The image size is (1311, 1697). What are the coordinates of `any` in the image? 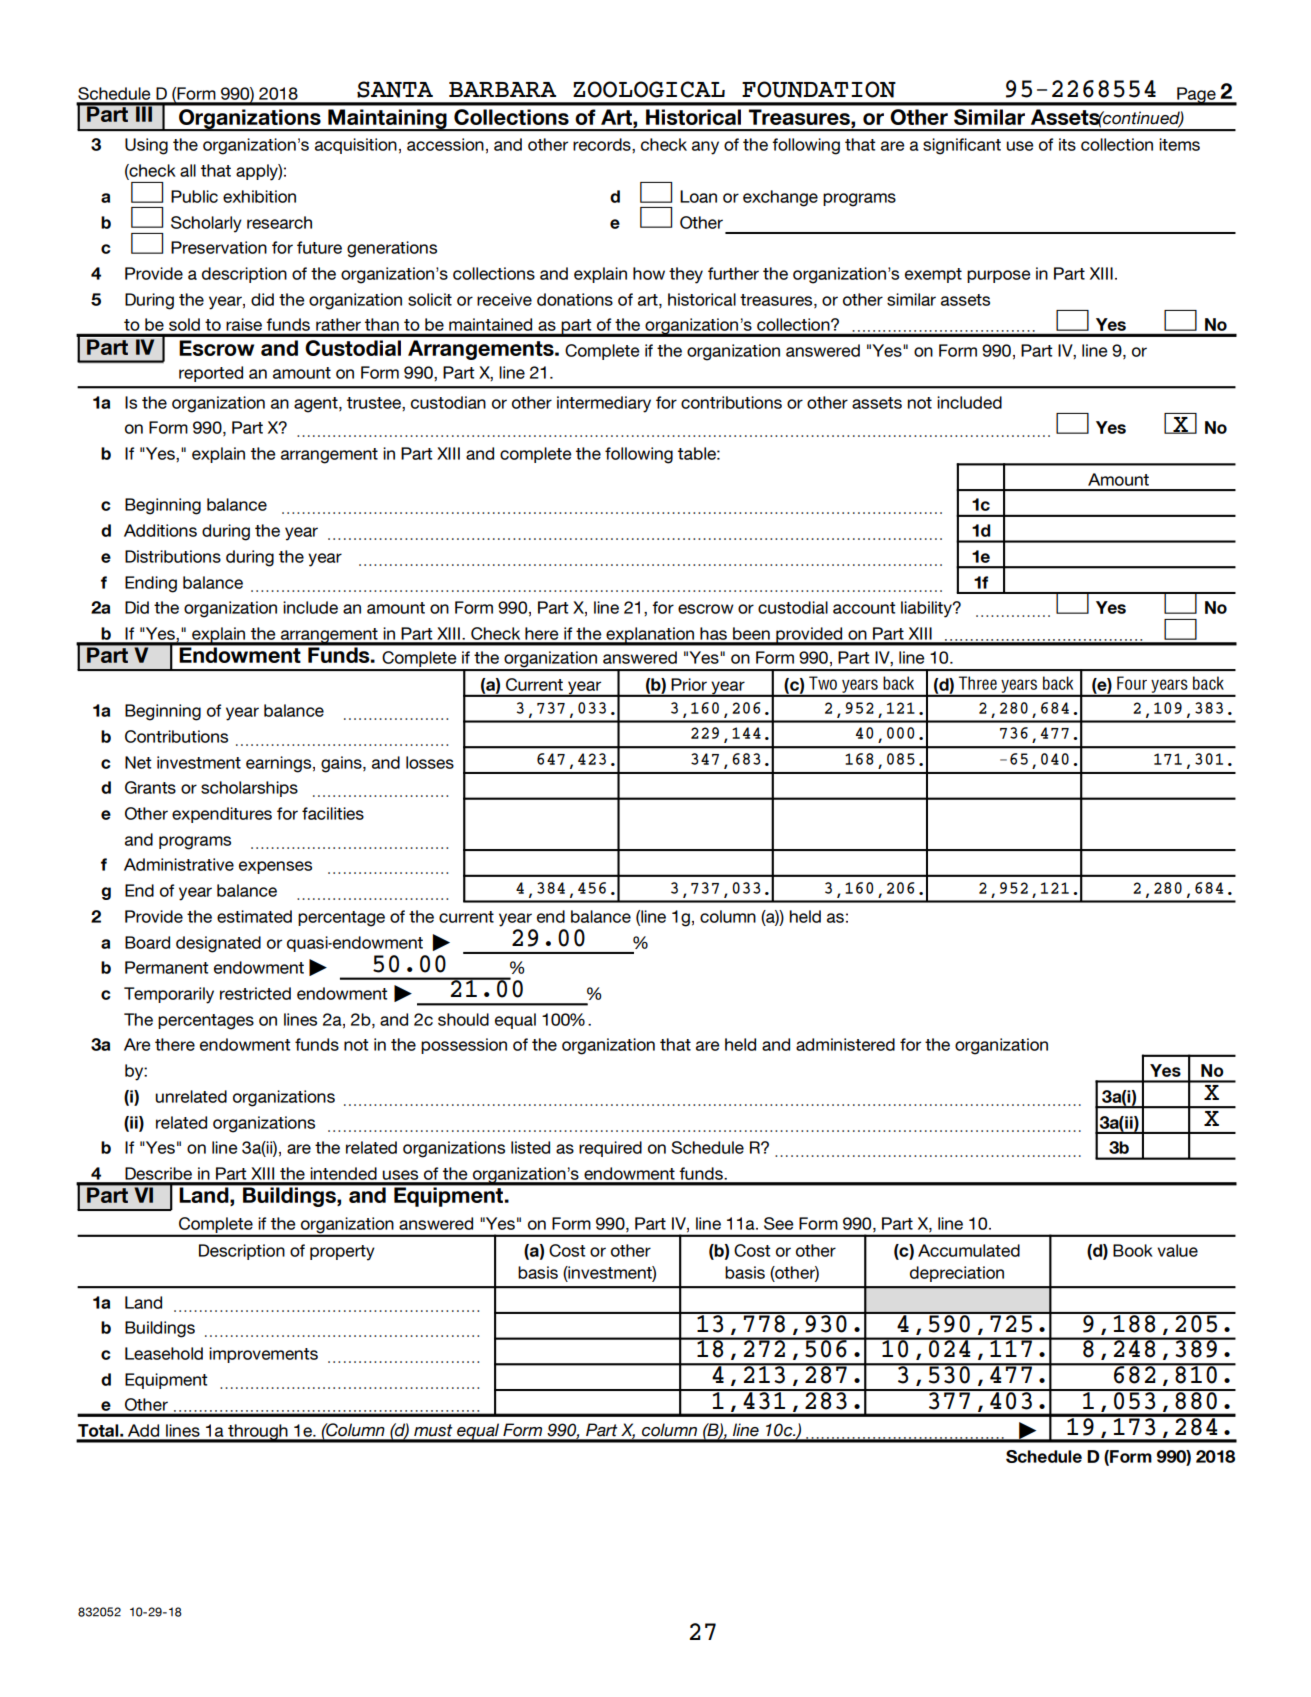 It's located at (705, 148).
